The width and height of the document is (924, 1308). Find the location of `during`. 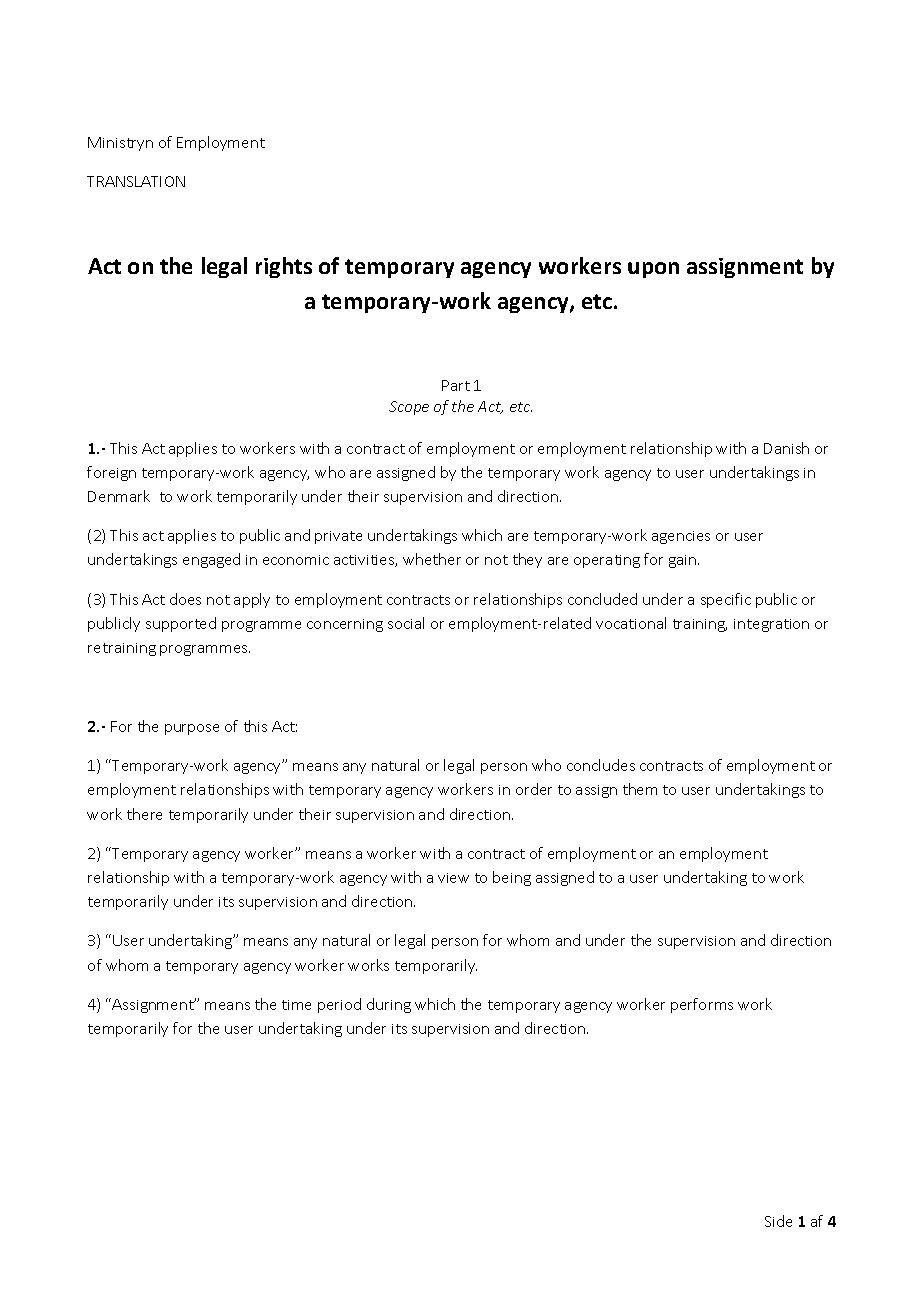

during is located at coordinates (389, 1005).
